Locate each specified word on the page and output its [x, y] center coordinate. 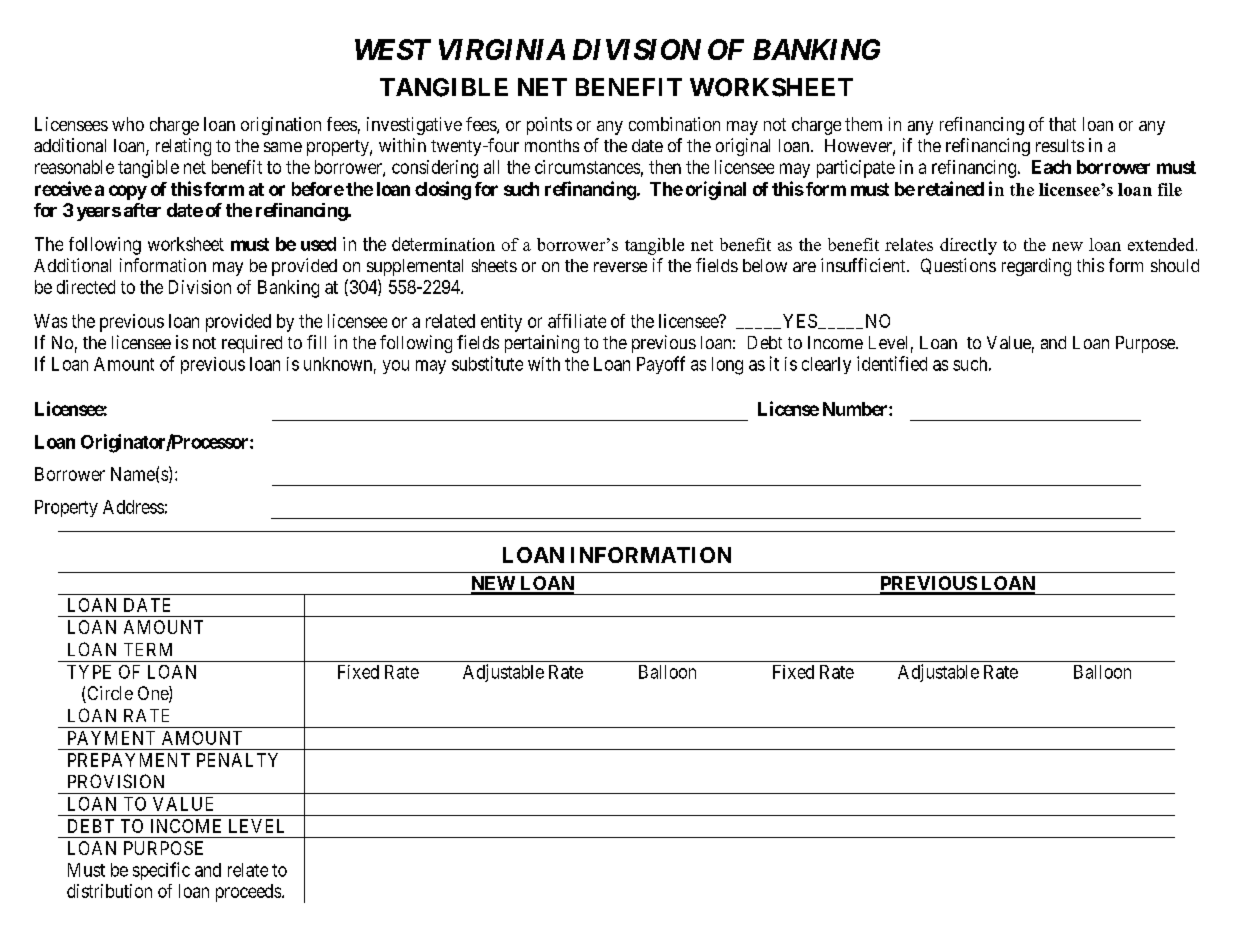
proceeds [248, 893]
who [128, 124]
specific [161, 871]
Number [856, 409]
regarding [1036, 267]
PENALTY [237, 760]
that [1062, 124]
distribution [109, 891]
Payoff [661, 365]
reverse [620, 267]
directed [86, 287]
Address [133, 507]
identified [892, 363]
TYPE [89, 672]
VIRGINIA [502, 49]
